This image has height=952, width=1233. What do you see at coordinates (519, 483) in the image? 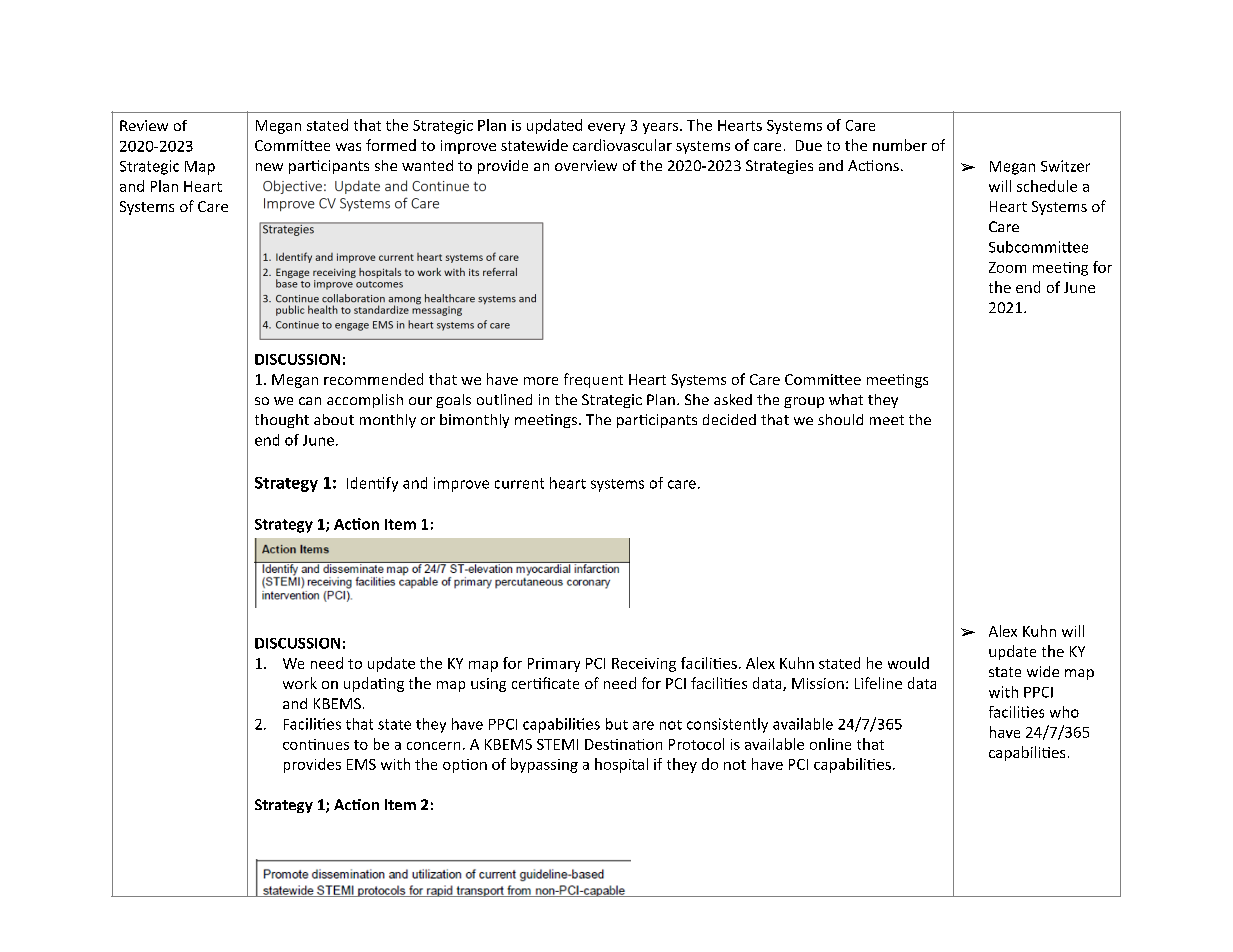
I see `current` at bounding box center [519, 483].
